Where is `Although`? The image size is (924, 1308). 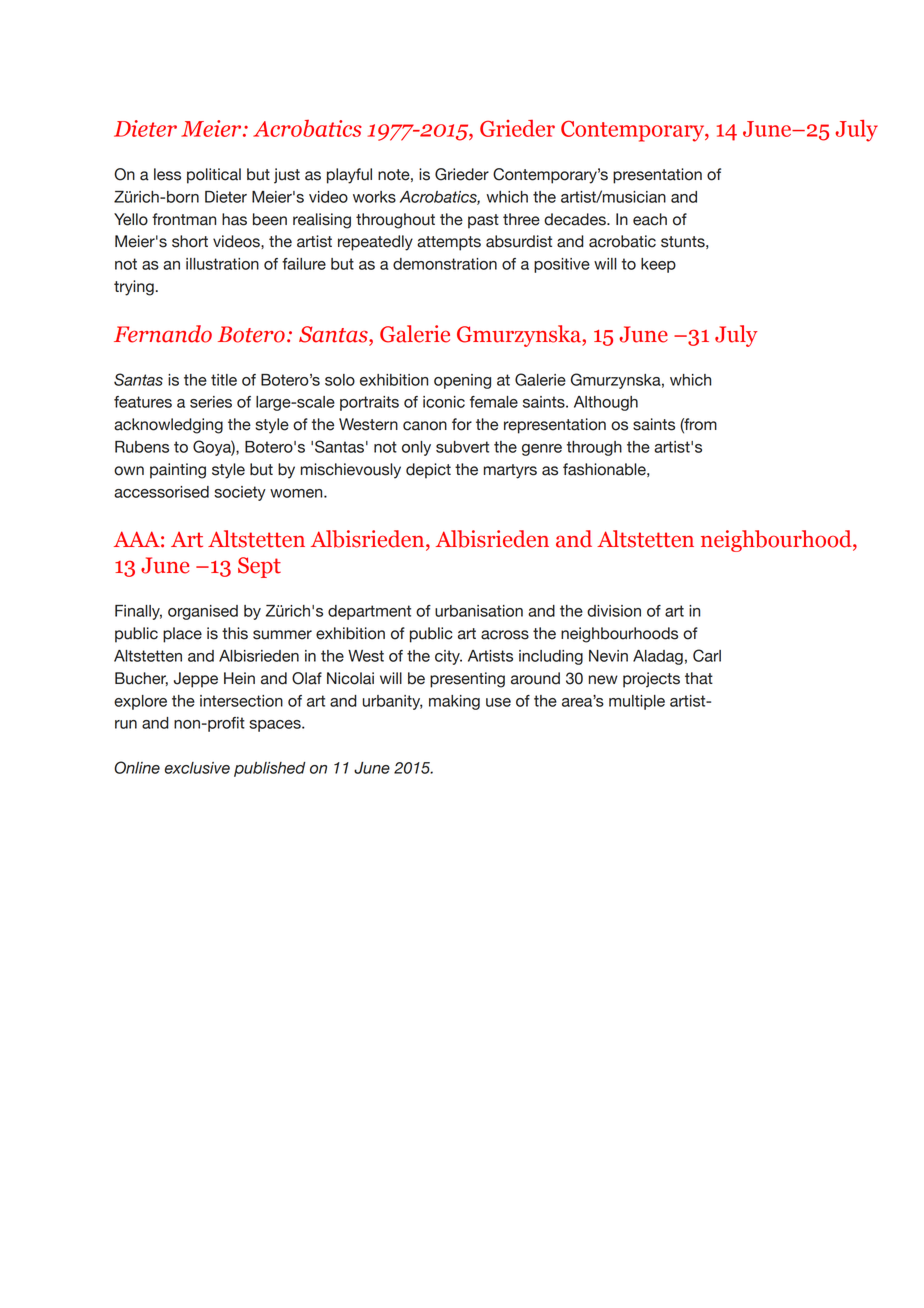
Although is located at coordinates (606, 403).
